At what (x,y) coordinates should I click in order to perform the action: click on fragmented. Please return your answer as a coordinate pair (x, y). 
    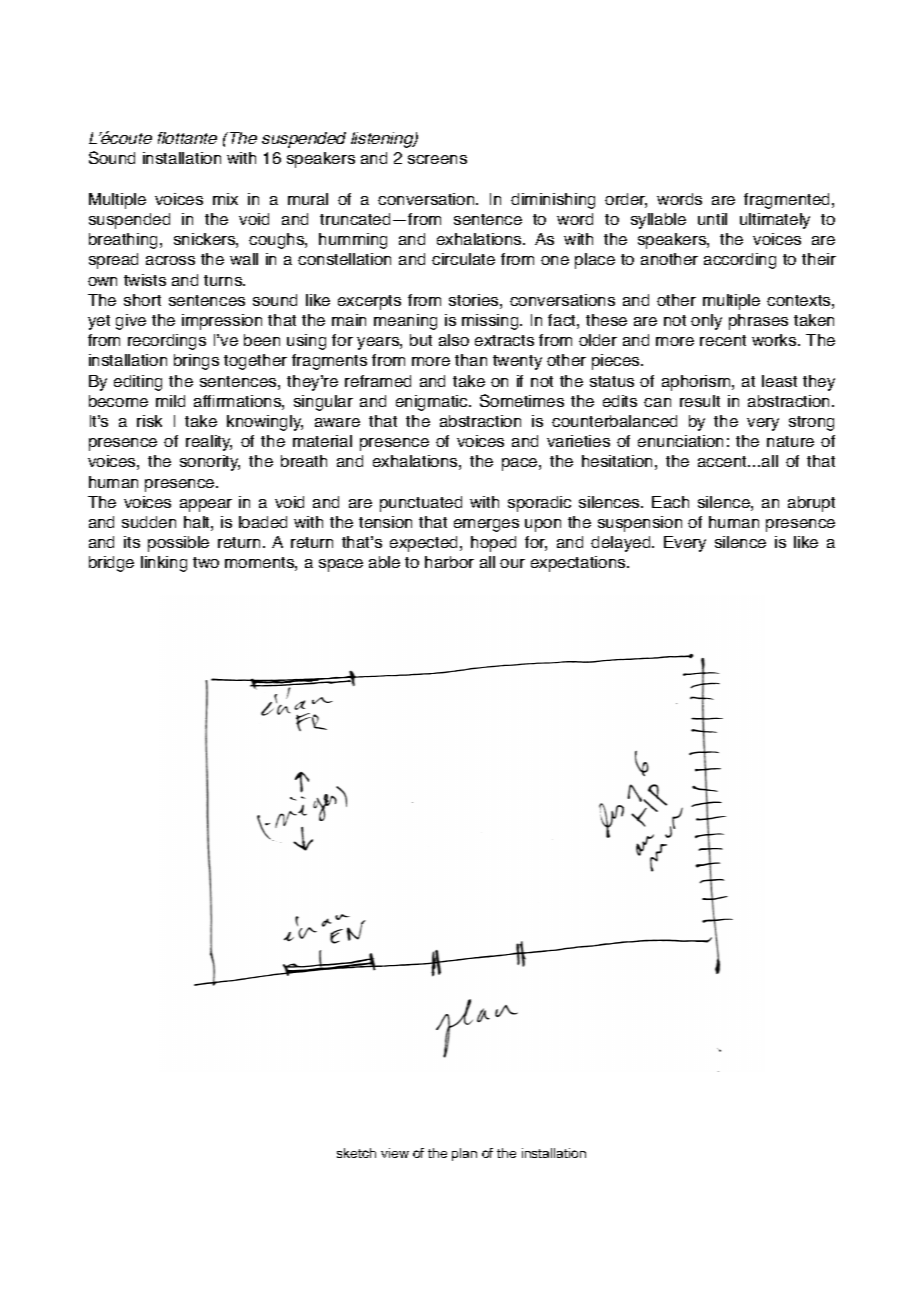
    Looking at the image, I should click on (788, 201).
